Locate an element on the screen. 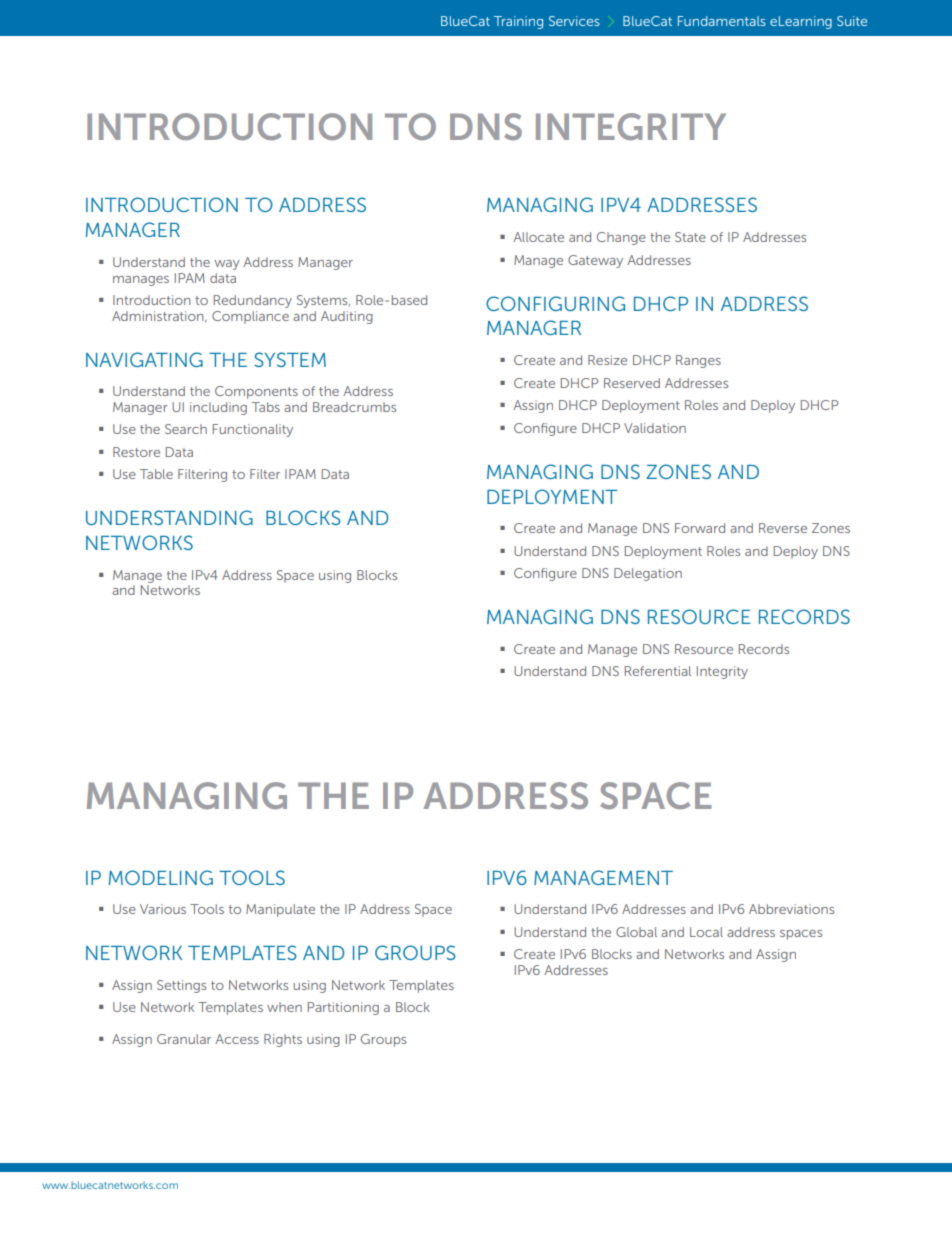 Image resolution: width=952 pixels, height=1233 pixels. MODELING is located at coordinates (161, 877).
